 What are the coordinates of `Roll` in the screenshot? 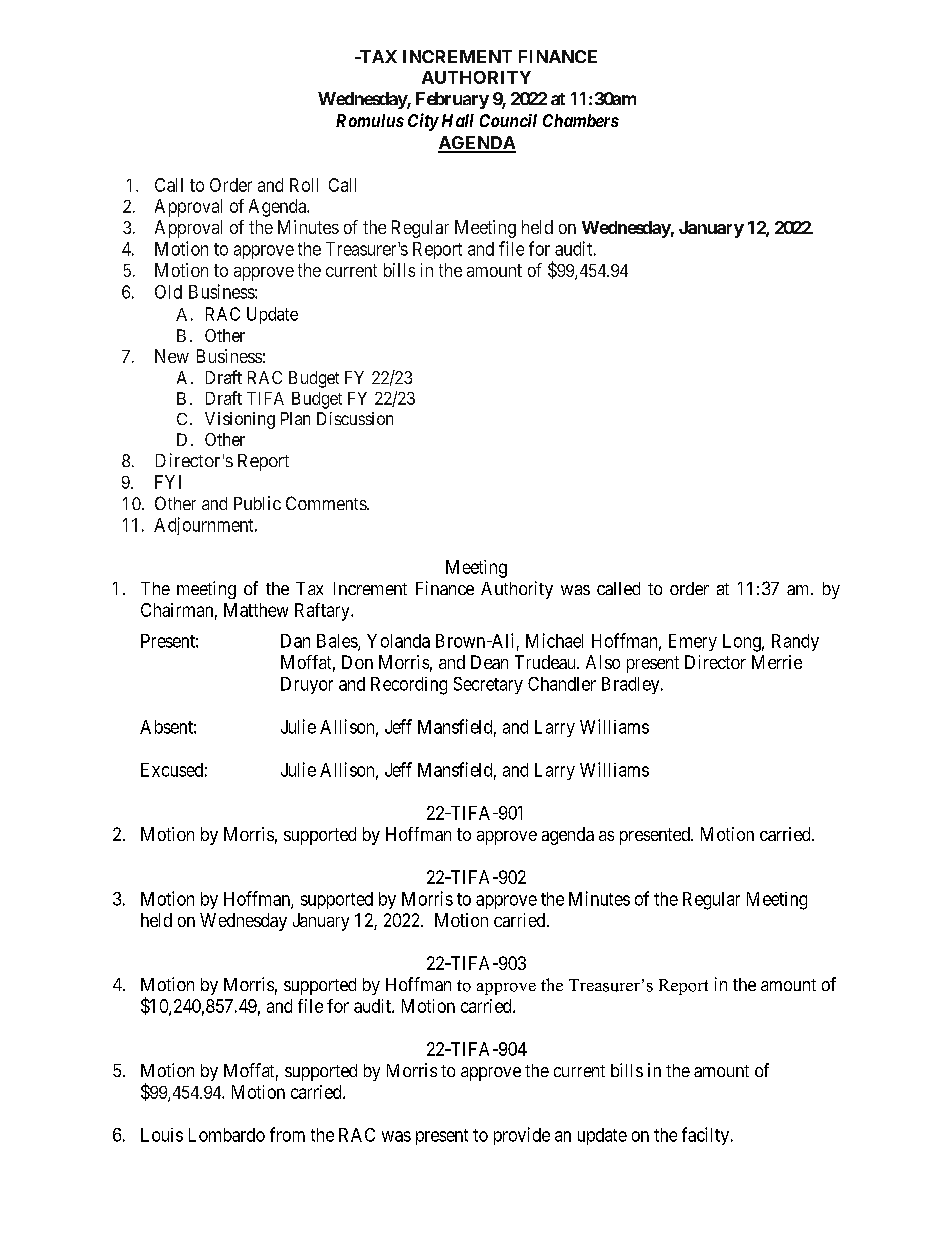 It's located at (304, 185).
